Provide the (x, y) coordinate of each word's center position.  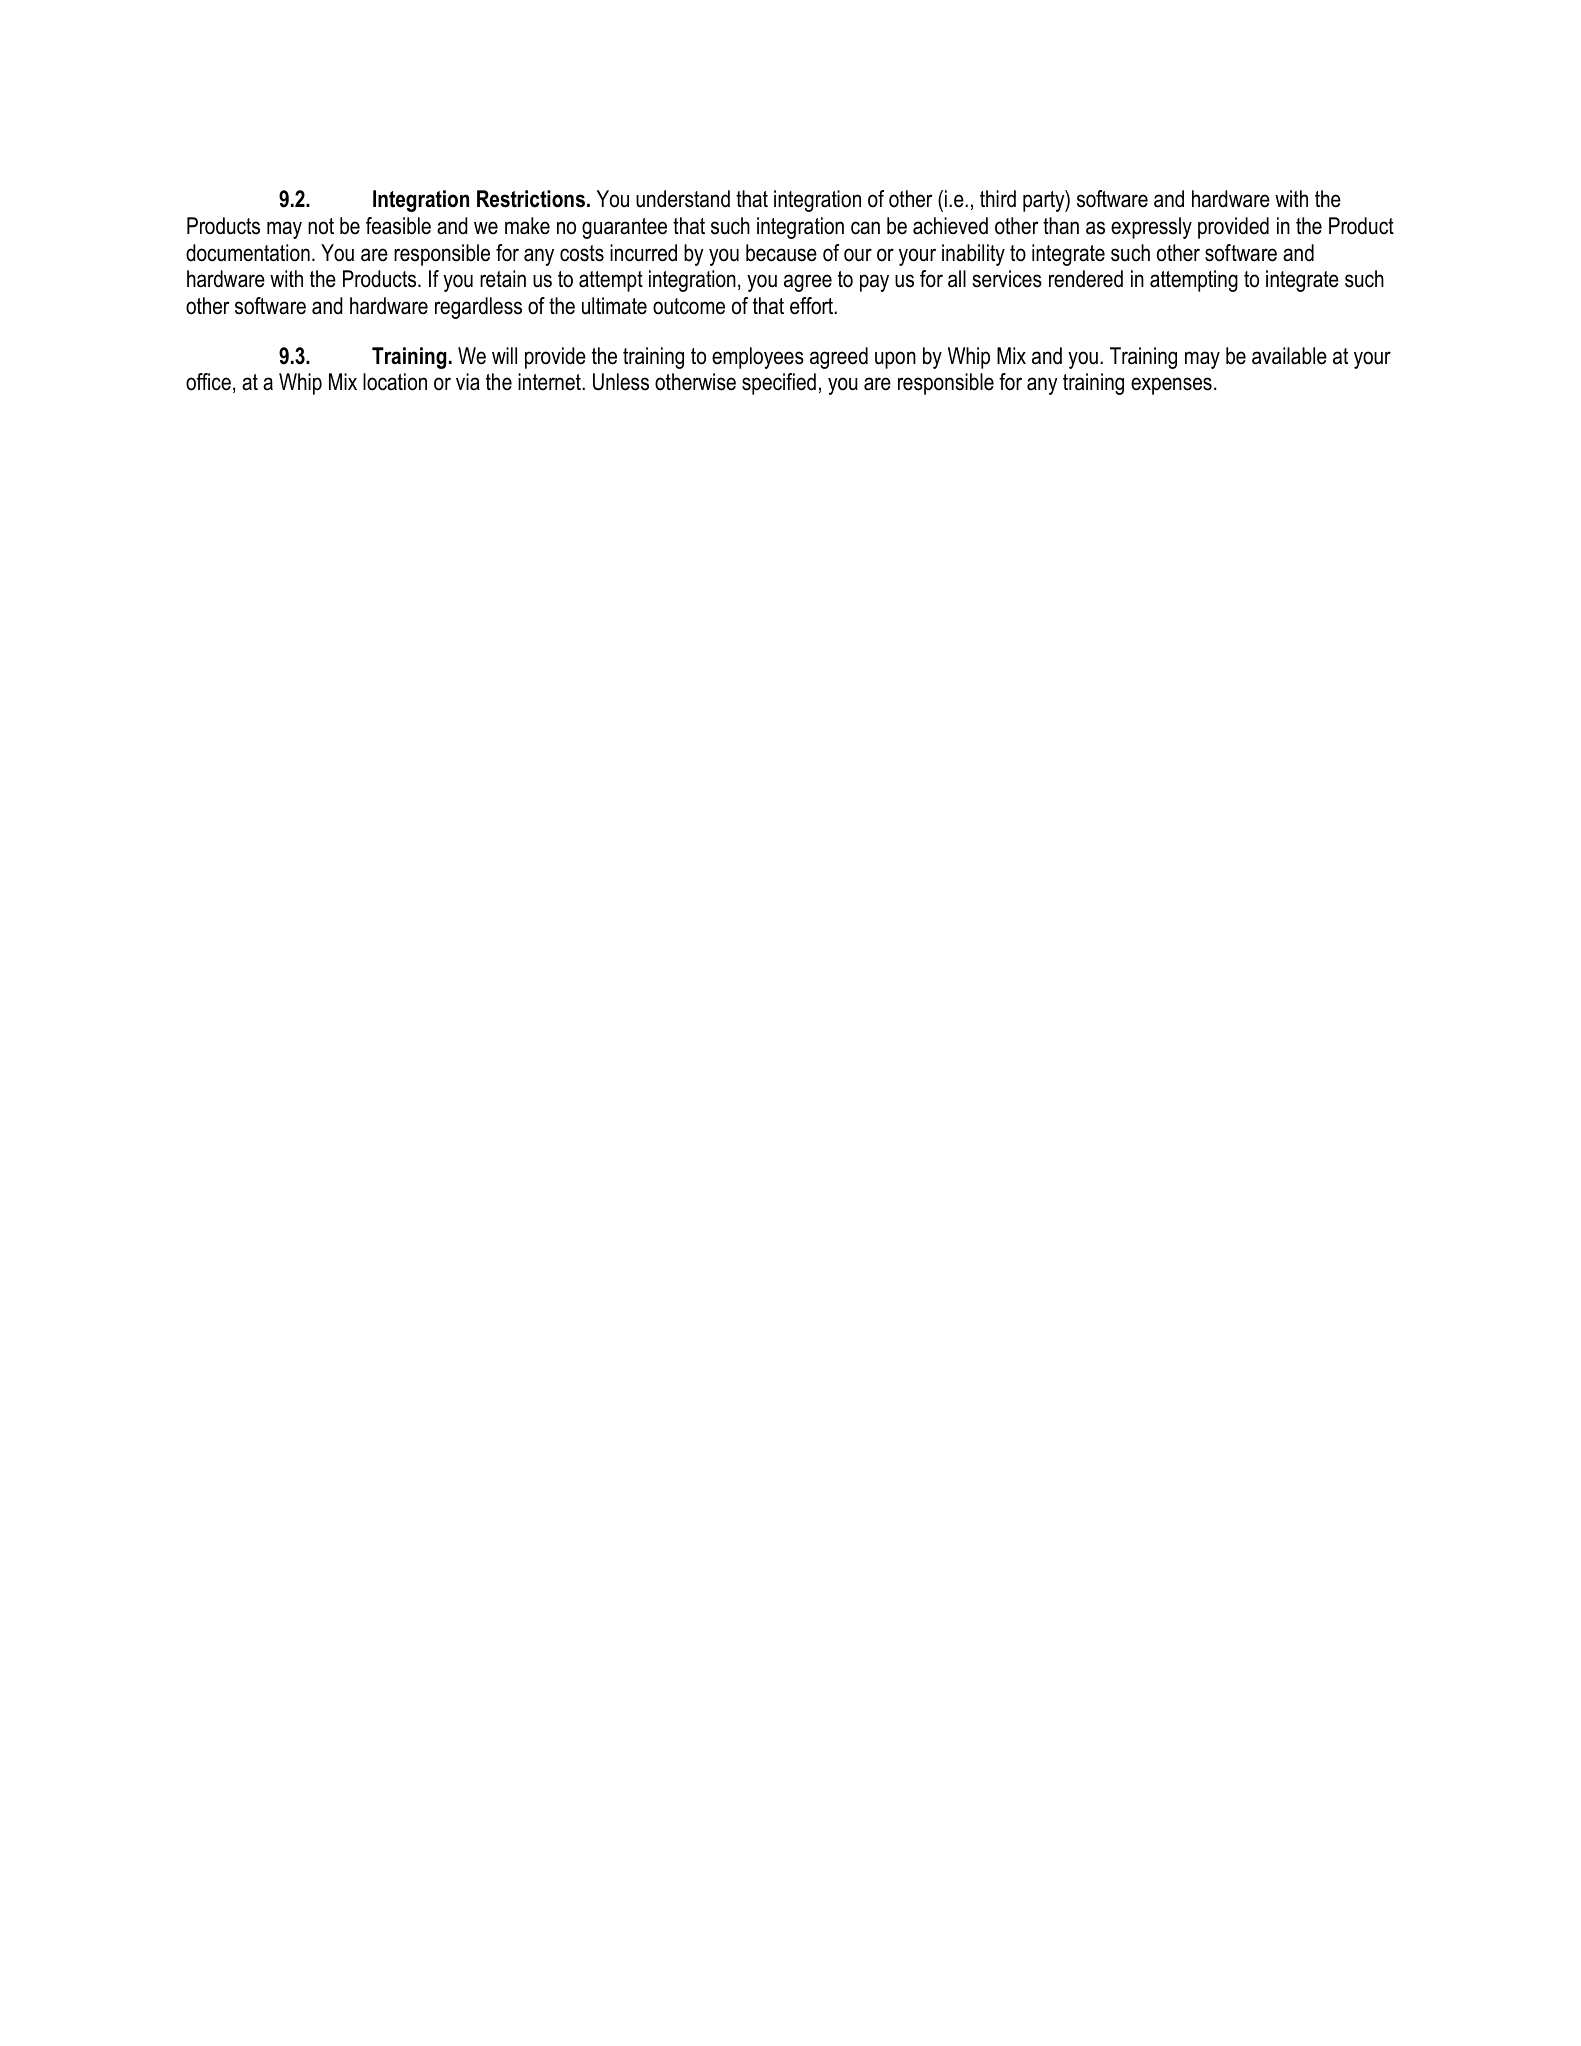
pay (874, 283)
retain (503, 279)
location (395, 382)
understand (683, 199)
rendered (1086, 279)
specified (779, 384)
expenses (1171, 386)
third (998, 199)
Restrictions (531, 199)
